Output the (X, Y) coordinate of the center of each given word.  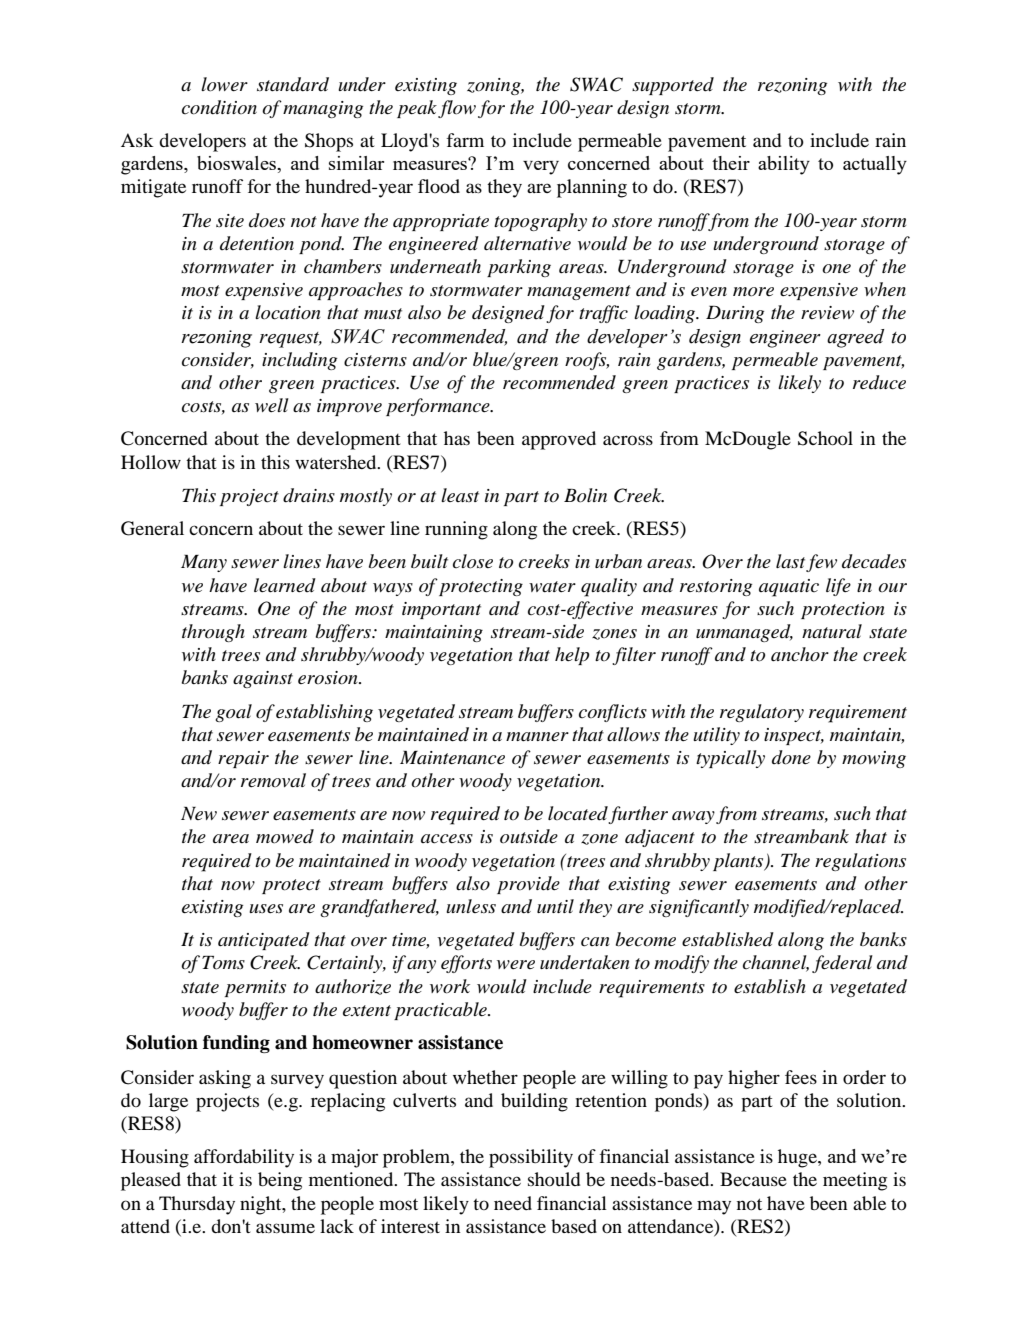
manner (537, 737)
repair (243, 759)
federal (842, 964)
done (791, 757)
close (473, 561)
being (280, 1181)
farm (465, 140)
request (290, 340)
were (516, 964)
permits (255, 988)
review (827, 312)
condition (219, 107)
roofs (587, 361)
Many (204, 563)
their (731, 163)
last (790, 561)
